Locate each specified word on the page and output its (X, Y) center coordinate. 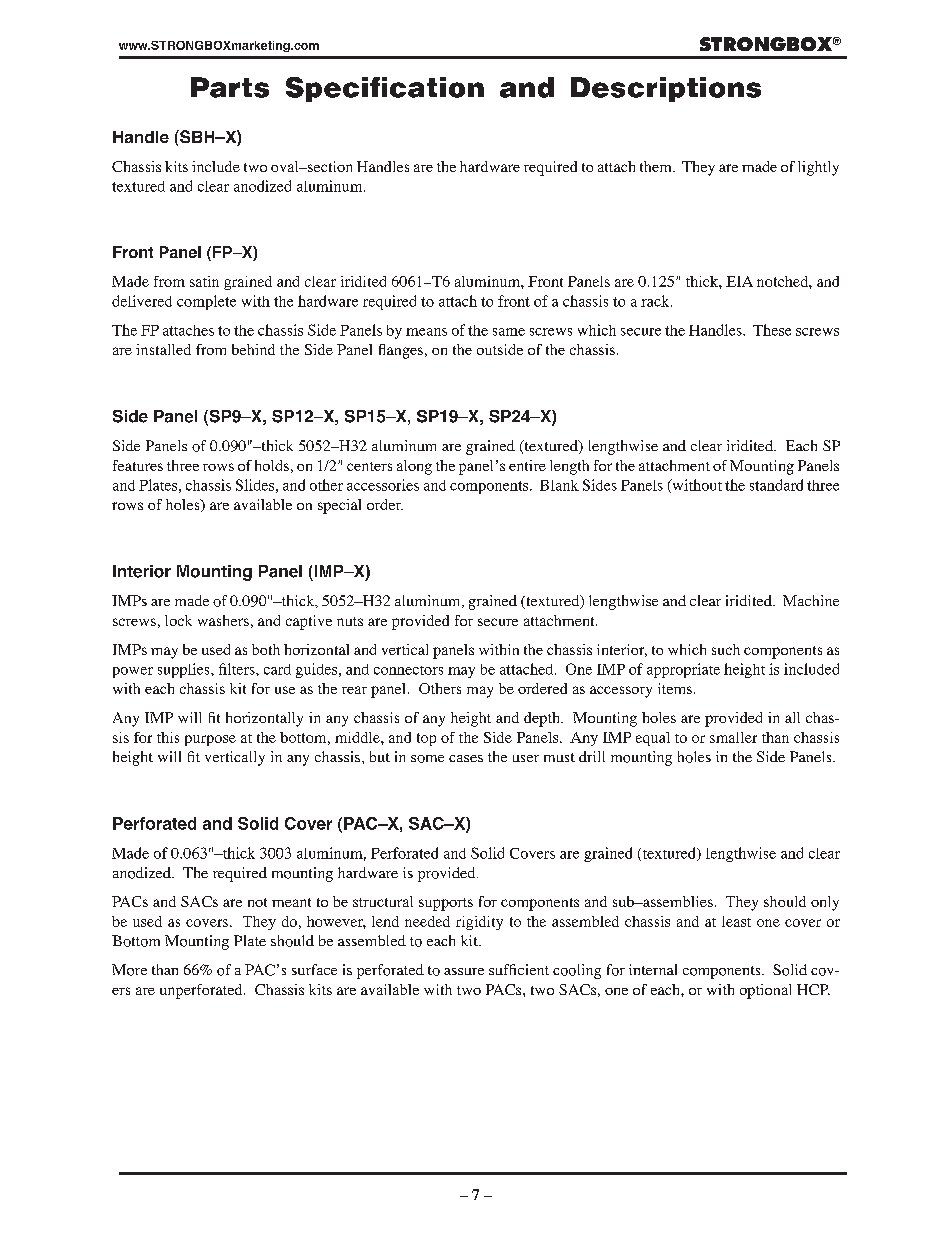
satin (204, 281)
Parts (230, 87)
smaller (733, 737)
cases (466, 758)
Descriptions (666, 89)
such (726, 649)
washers (223, 620)
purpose (210, 740)
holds (272, 465)
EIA (739, 281)
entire (527, 465)
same (509, 332)
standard (776, 485)
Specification (385, 89)
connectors (408, 670)
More (129, 970)
